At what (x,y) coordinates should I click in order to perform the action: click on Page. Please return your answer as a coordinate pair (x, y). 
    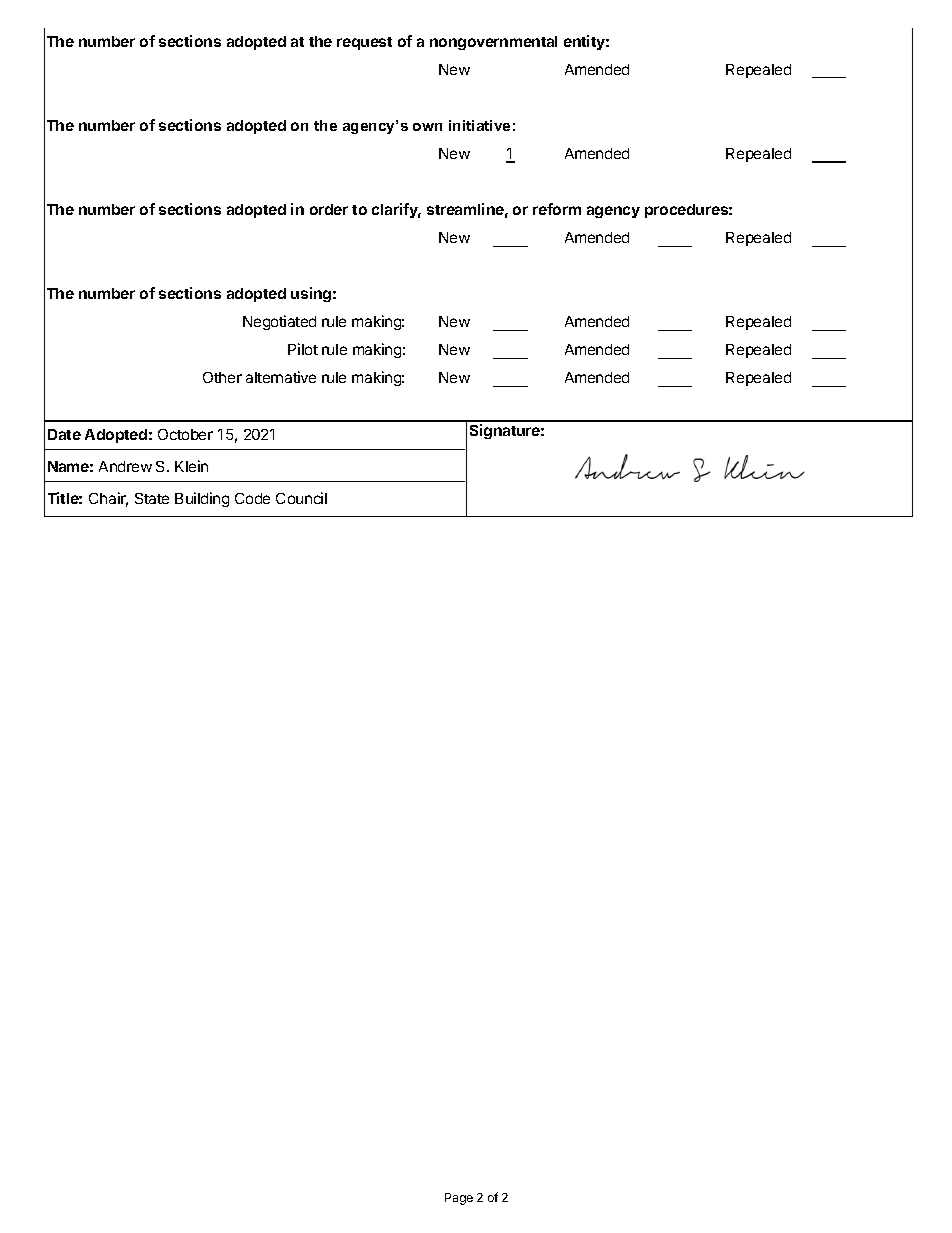
    Looking at the image, I should click on (459, 1199).
